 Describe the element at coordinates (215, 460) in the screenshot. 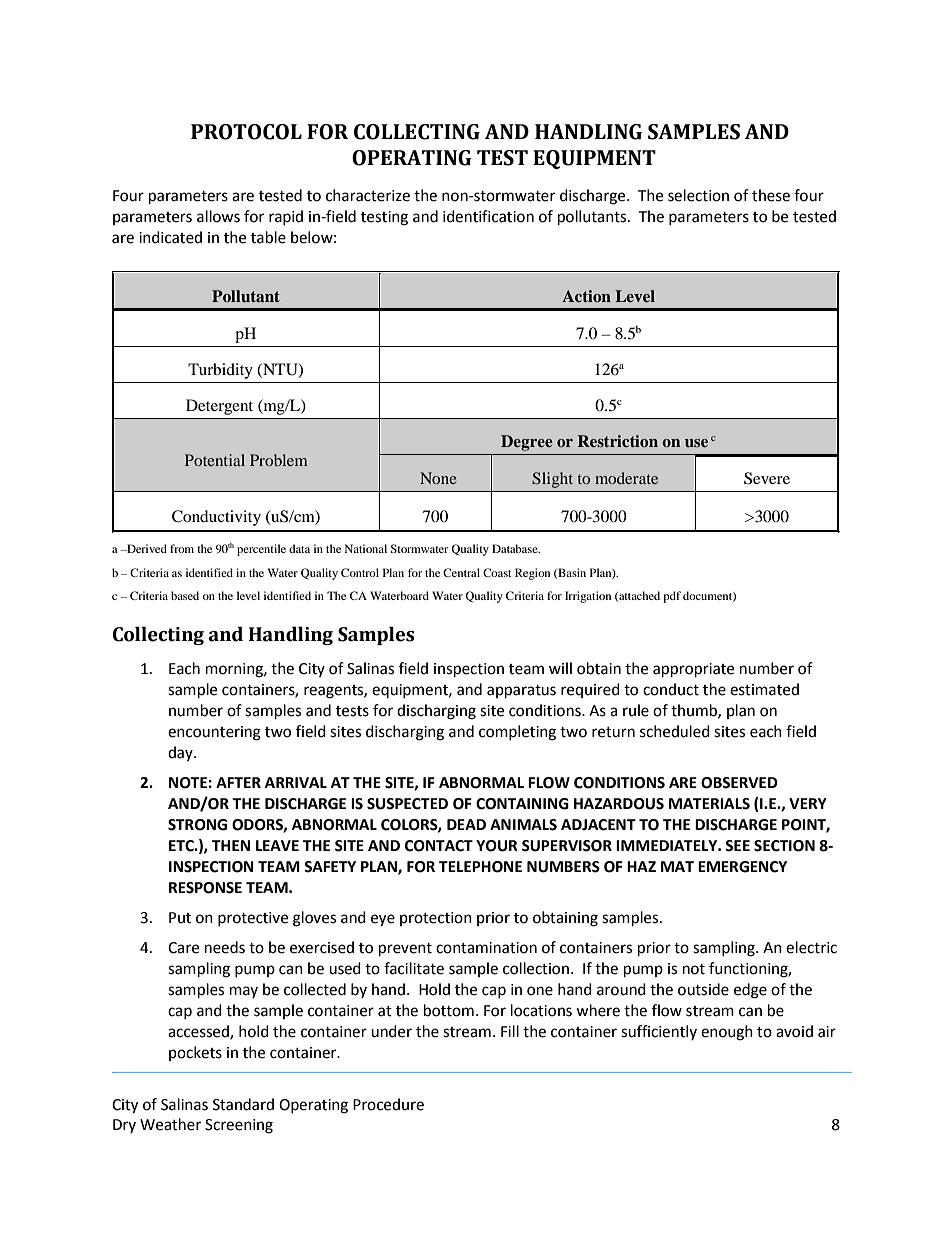

I see `Potential` at that location.
